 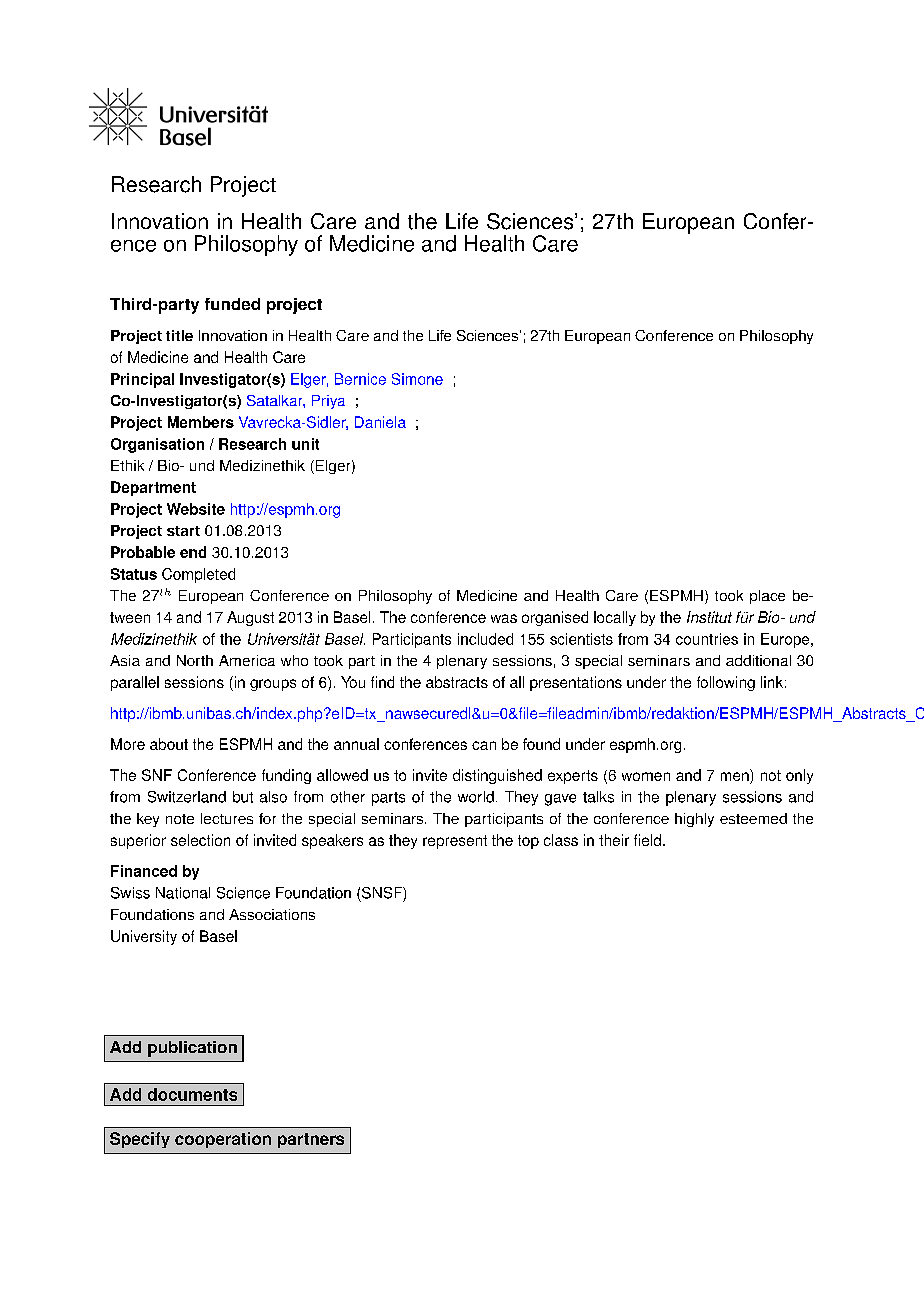 What do you see at coordinates (504, 618) in the page?
I see `was` at bounding box center [504, 618].
